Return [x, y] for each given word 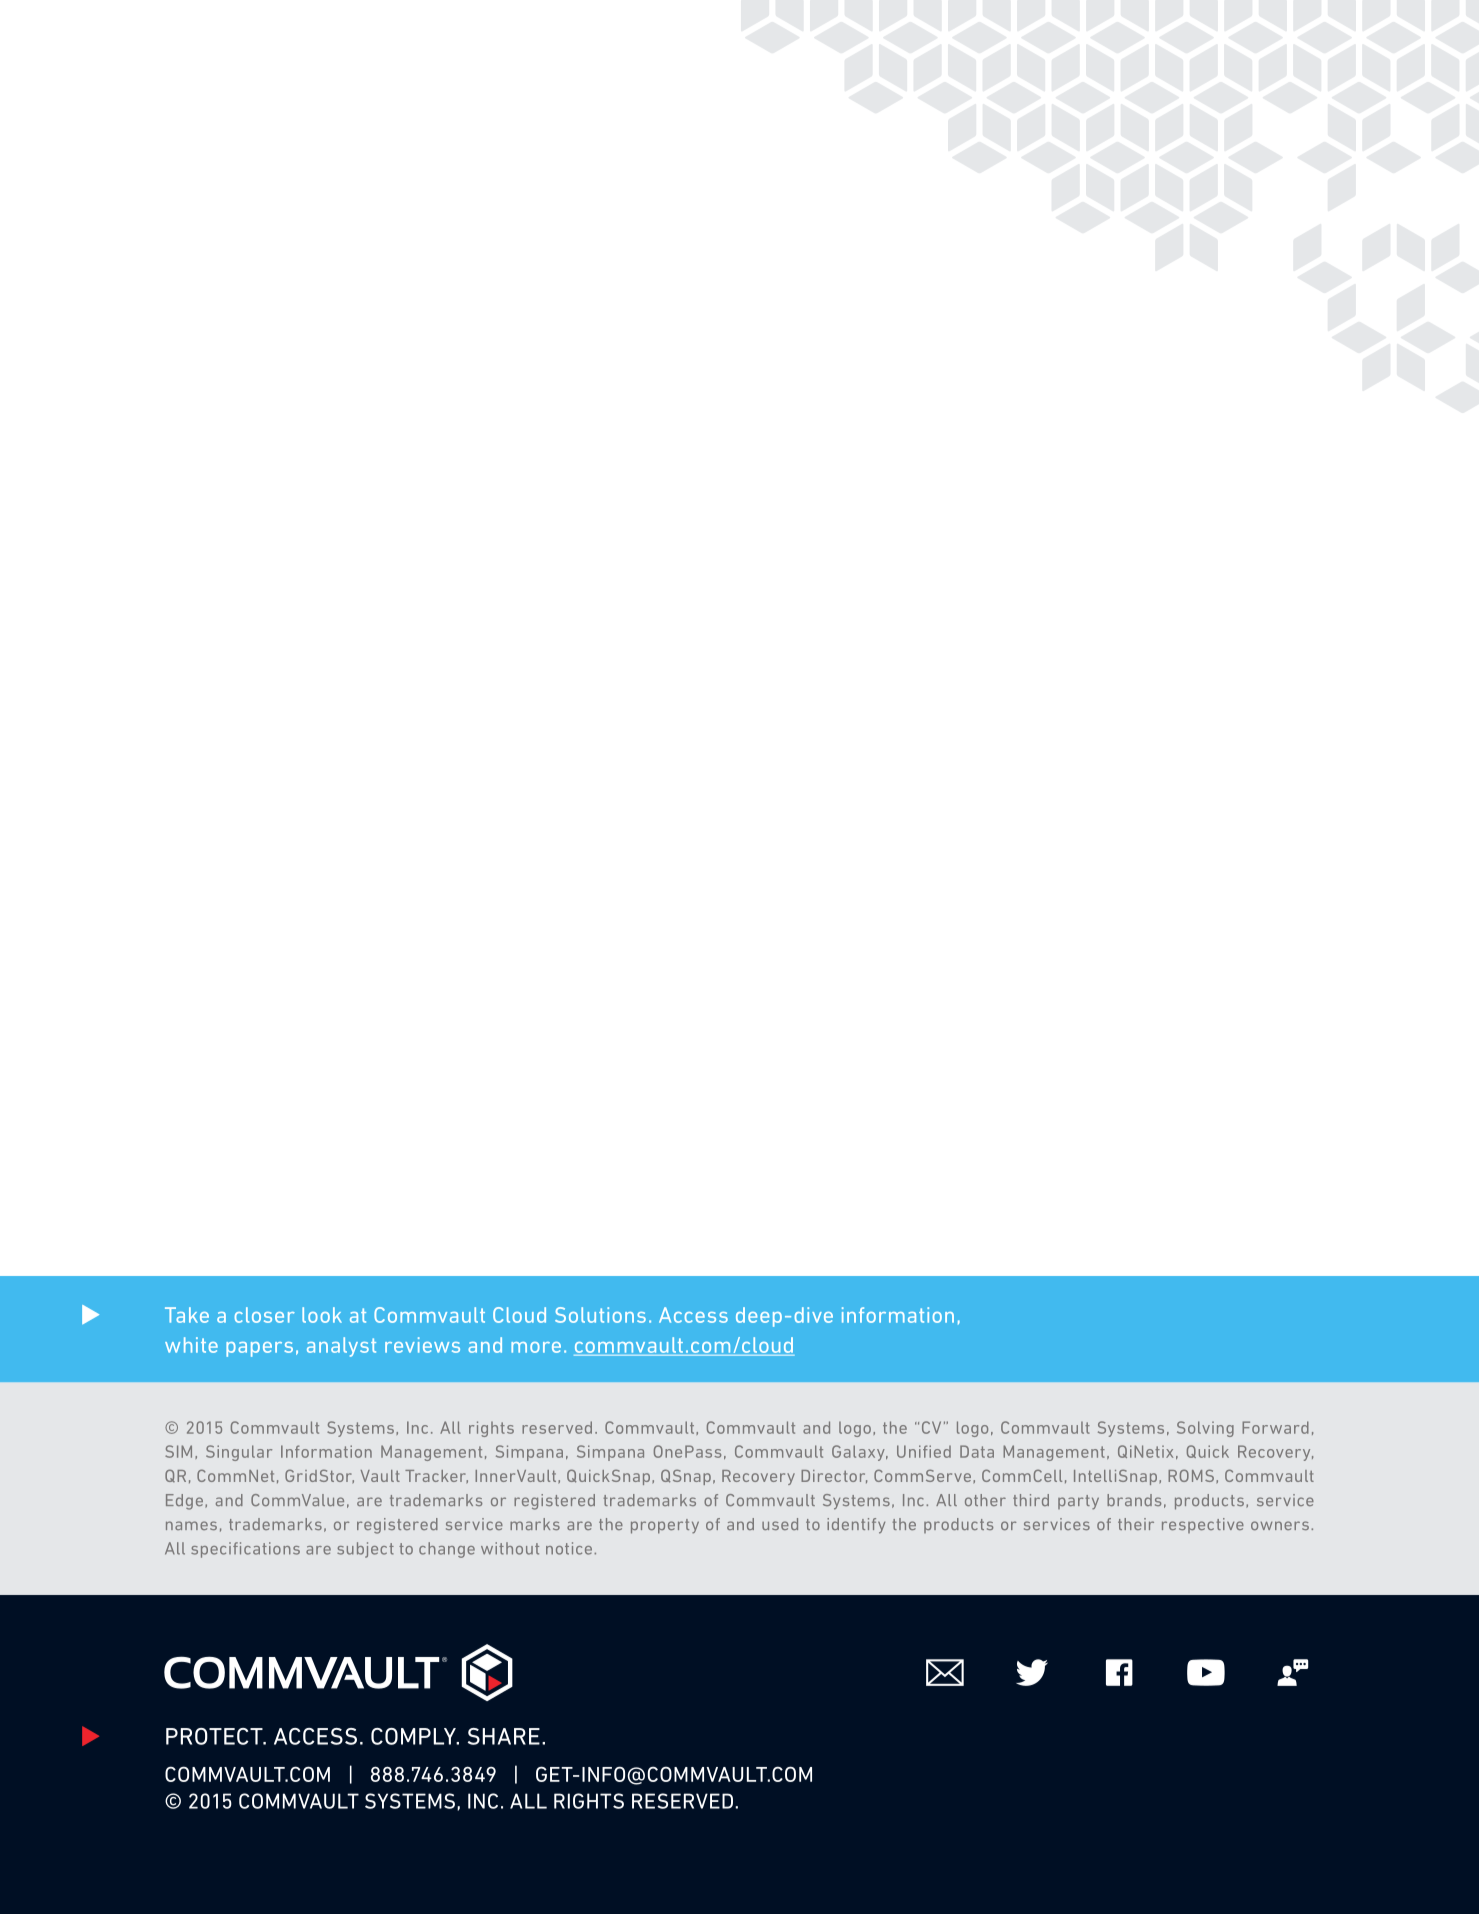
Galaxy [859, 1453]
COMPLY [414, 1736]
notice [569, 1548]
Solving [1205, 1429]
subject [365, 1550]
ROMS [1191, 1475]
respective [1203, 1525]
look [322, 1315]
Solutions [600, 1315]
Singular [239, 1453]
